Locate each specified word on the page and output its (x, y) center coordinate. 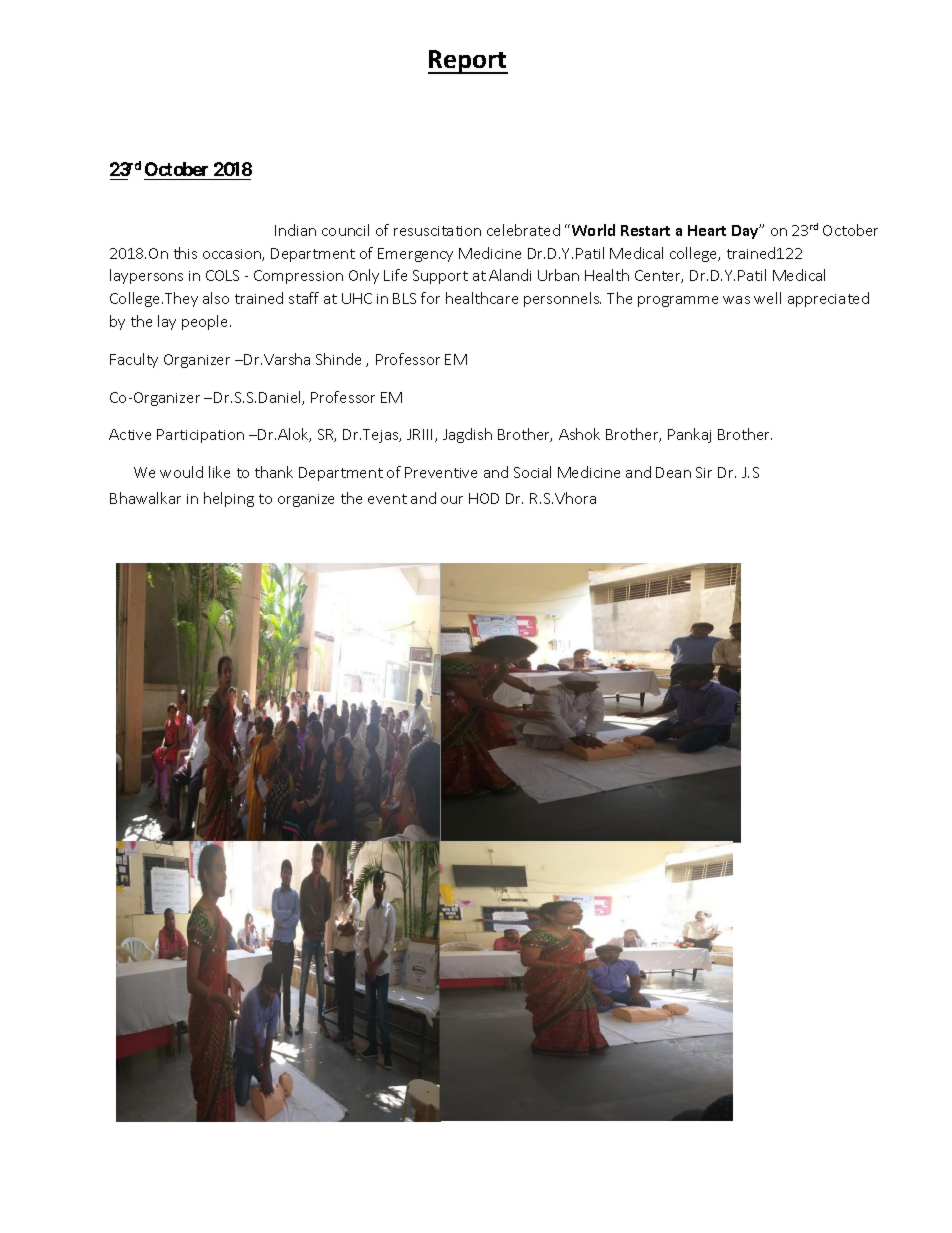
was (736, 300)
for (430, 298)
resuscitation (437, 231)
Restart (645, 230)
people (206, 322)
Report (468, 62)
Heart (707, 230)
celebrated (523, 230)
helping (229, 499)
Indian (295, 230)
